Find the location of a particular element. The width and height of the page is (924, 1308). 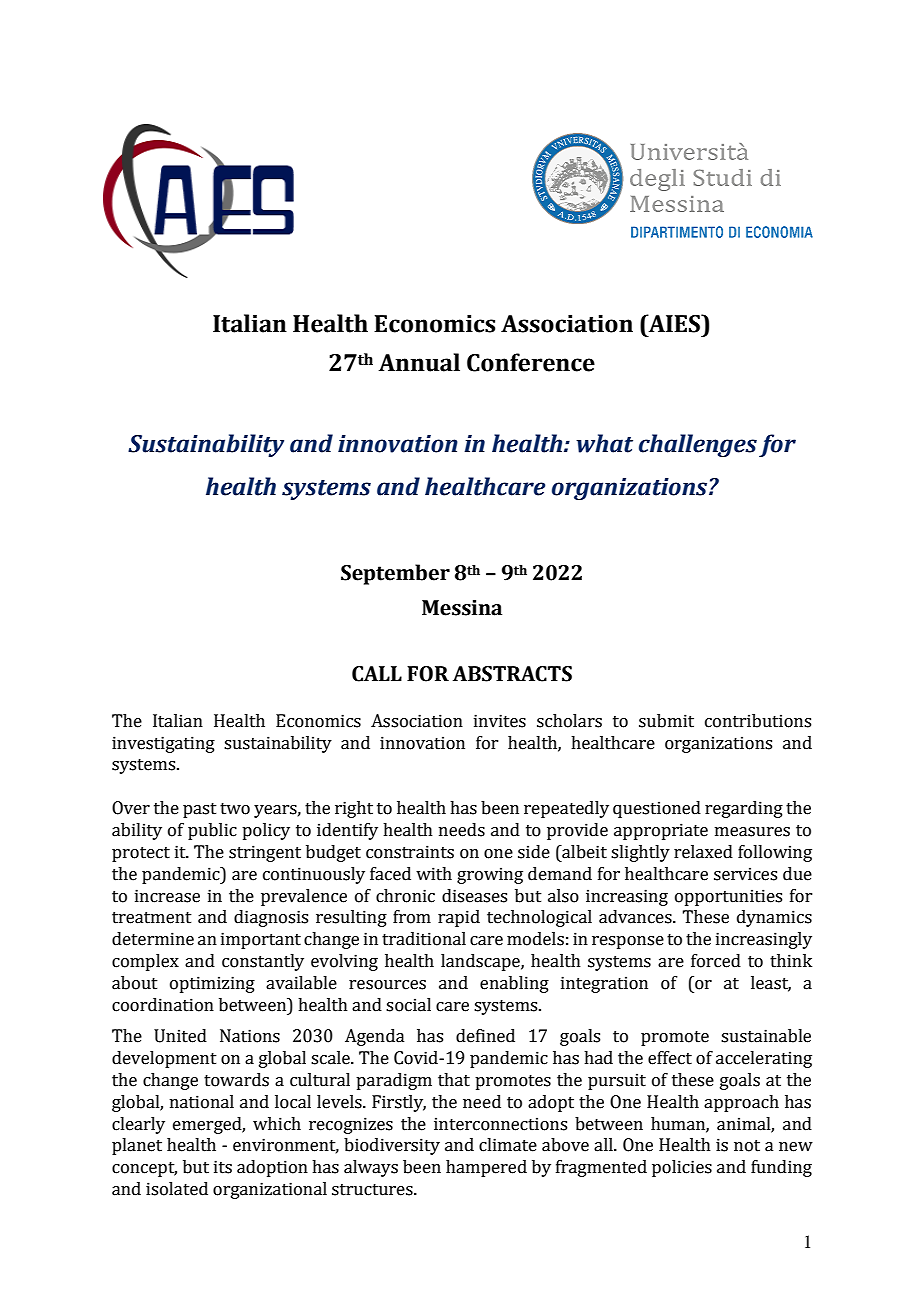

Messina is located at coordinates (462, 608).
